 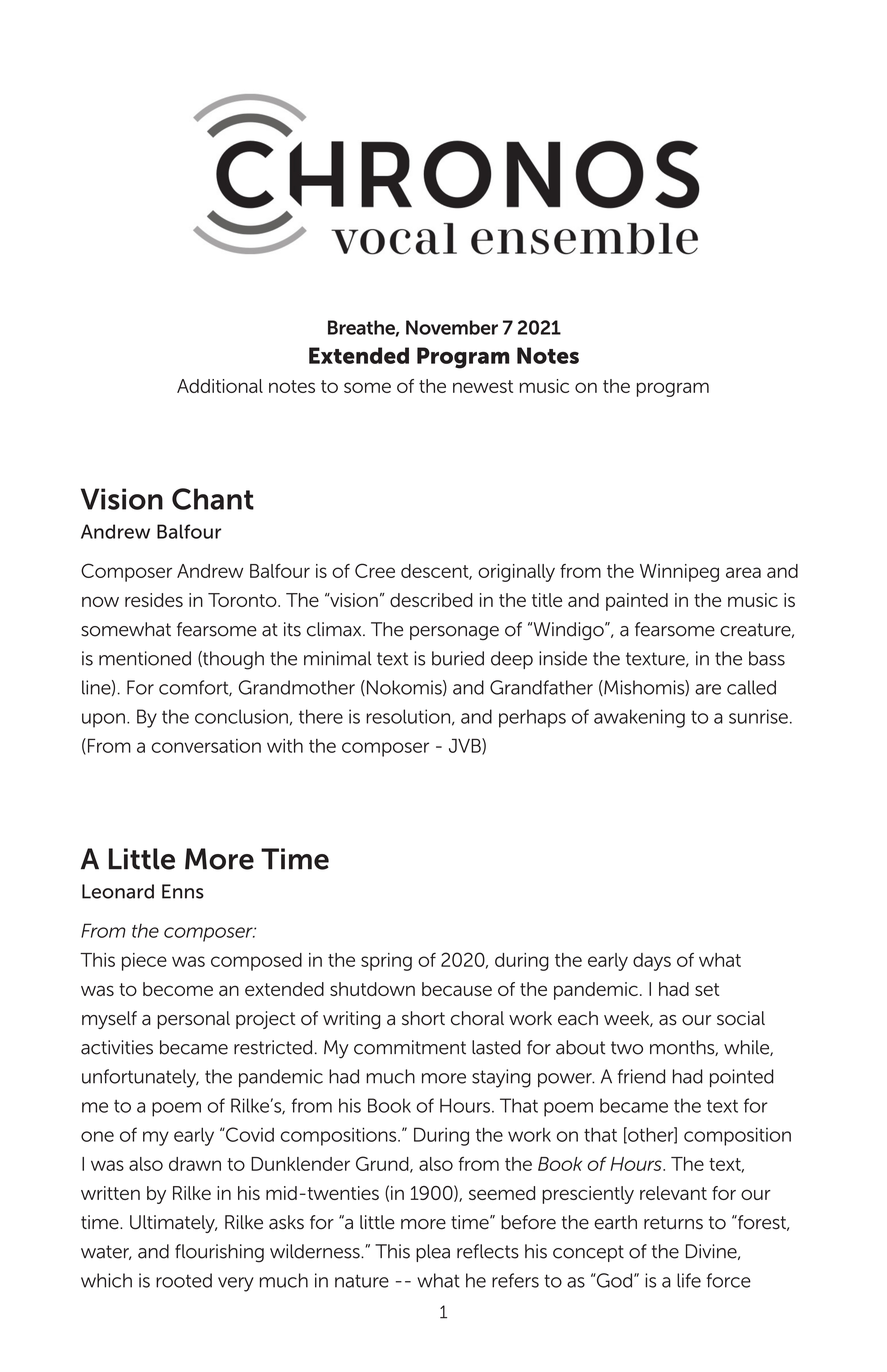 I want to click on rooted, so click(x=184, y=1280).
